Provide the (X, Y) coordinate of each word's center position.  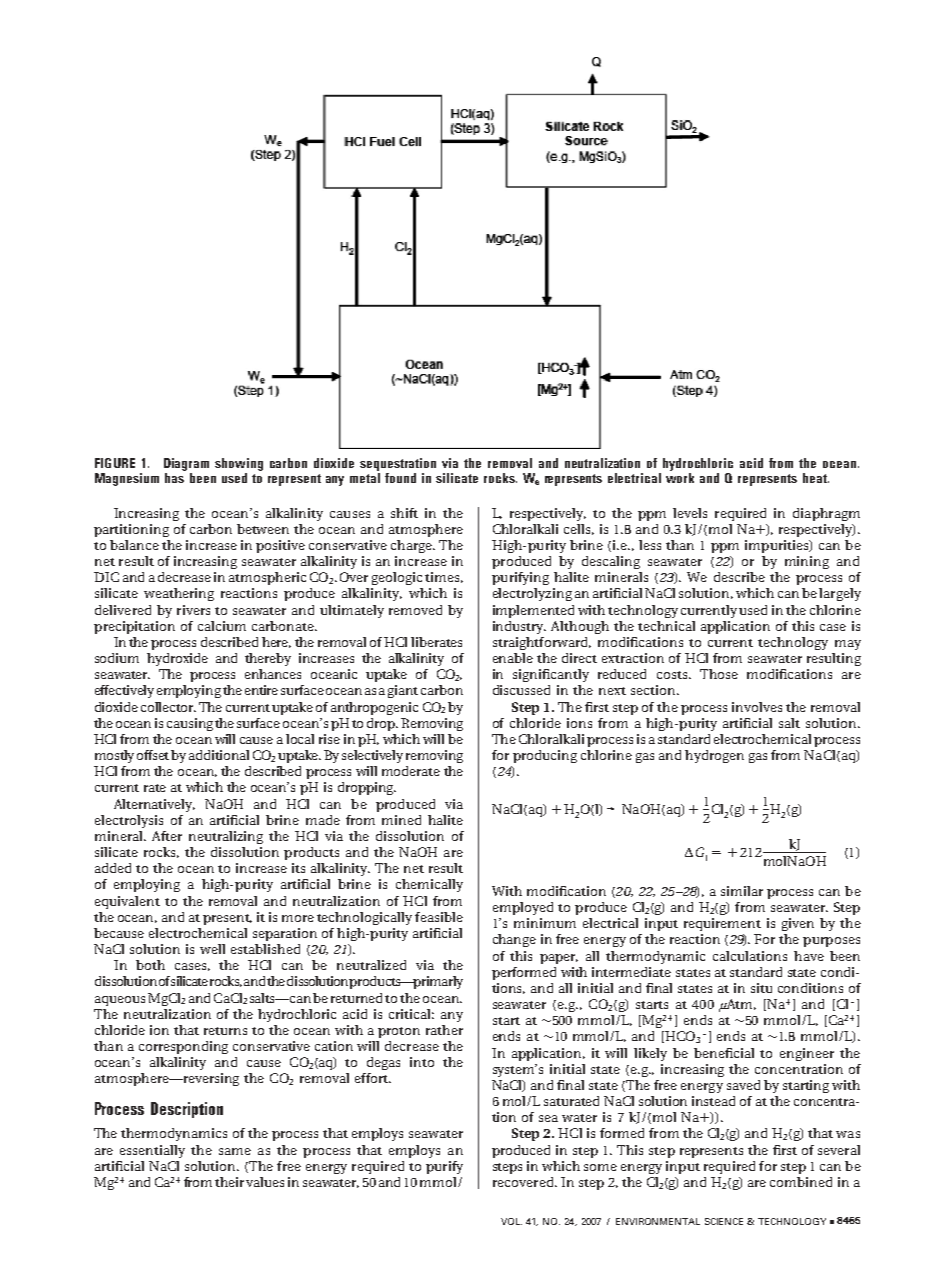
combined (801, 1182)
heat (816, 478)
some (600, 1167)
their (229, 1182)
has (174, 478)
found (400, 478)
